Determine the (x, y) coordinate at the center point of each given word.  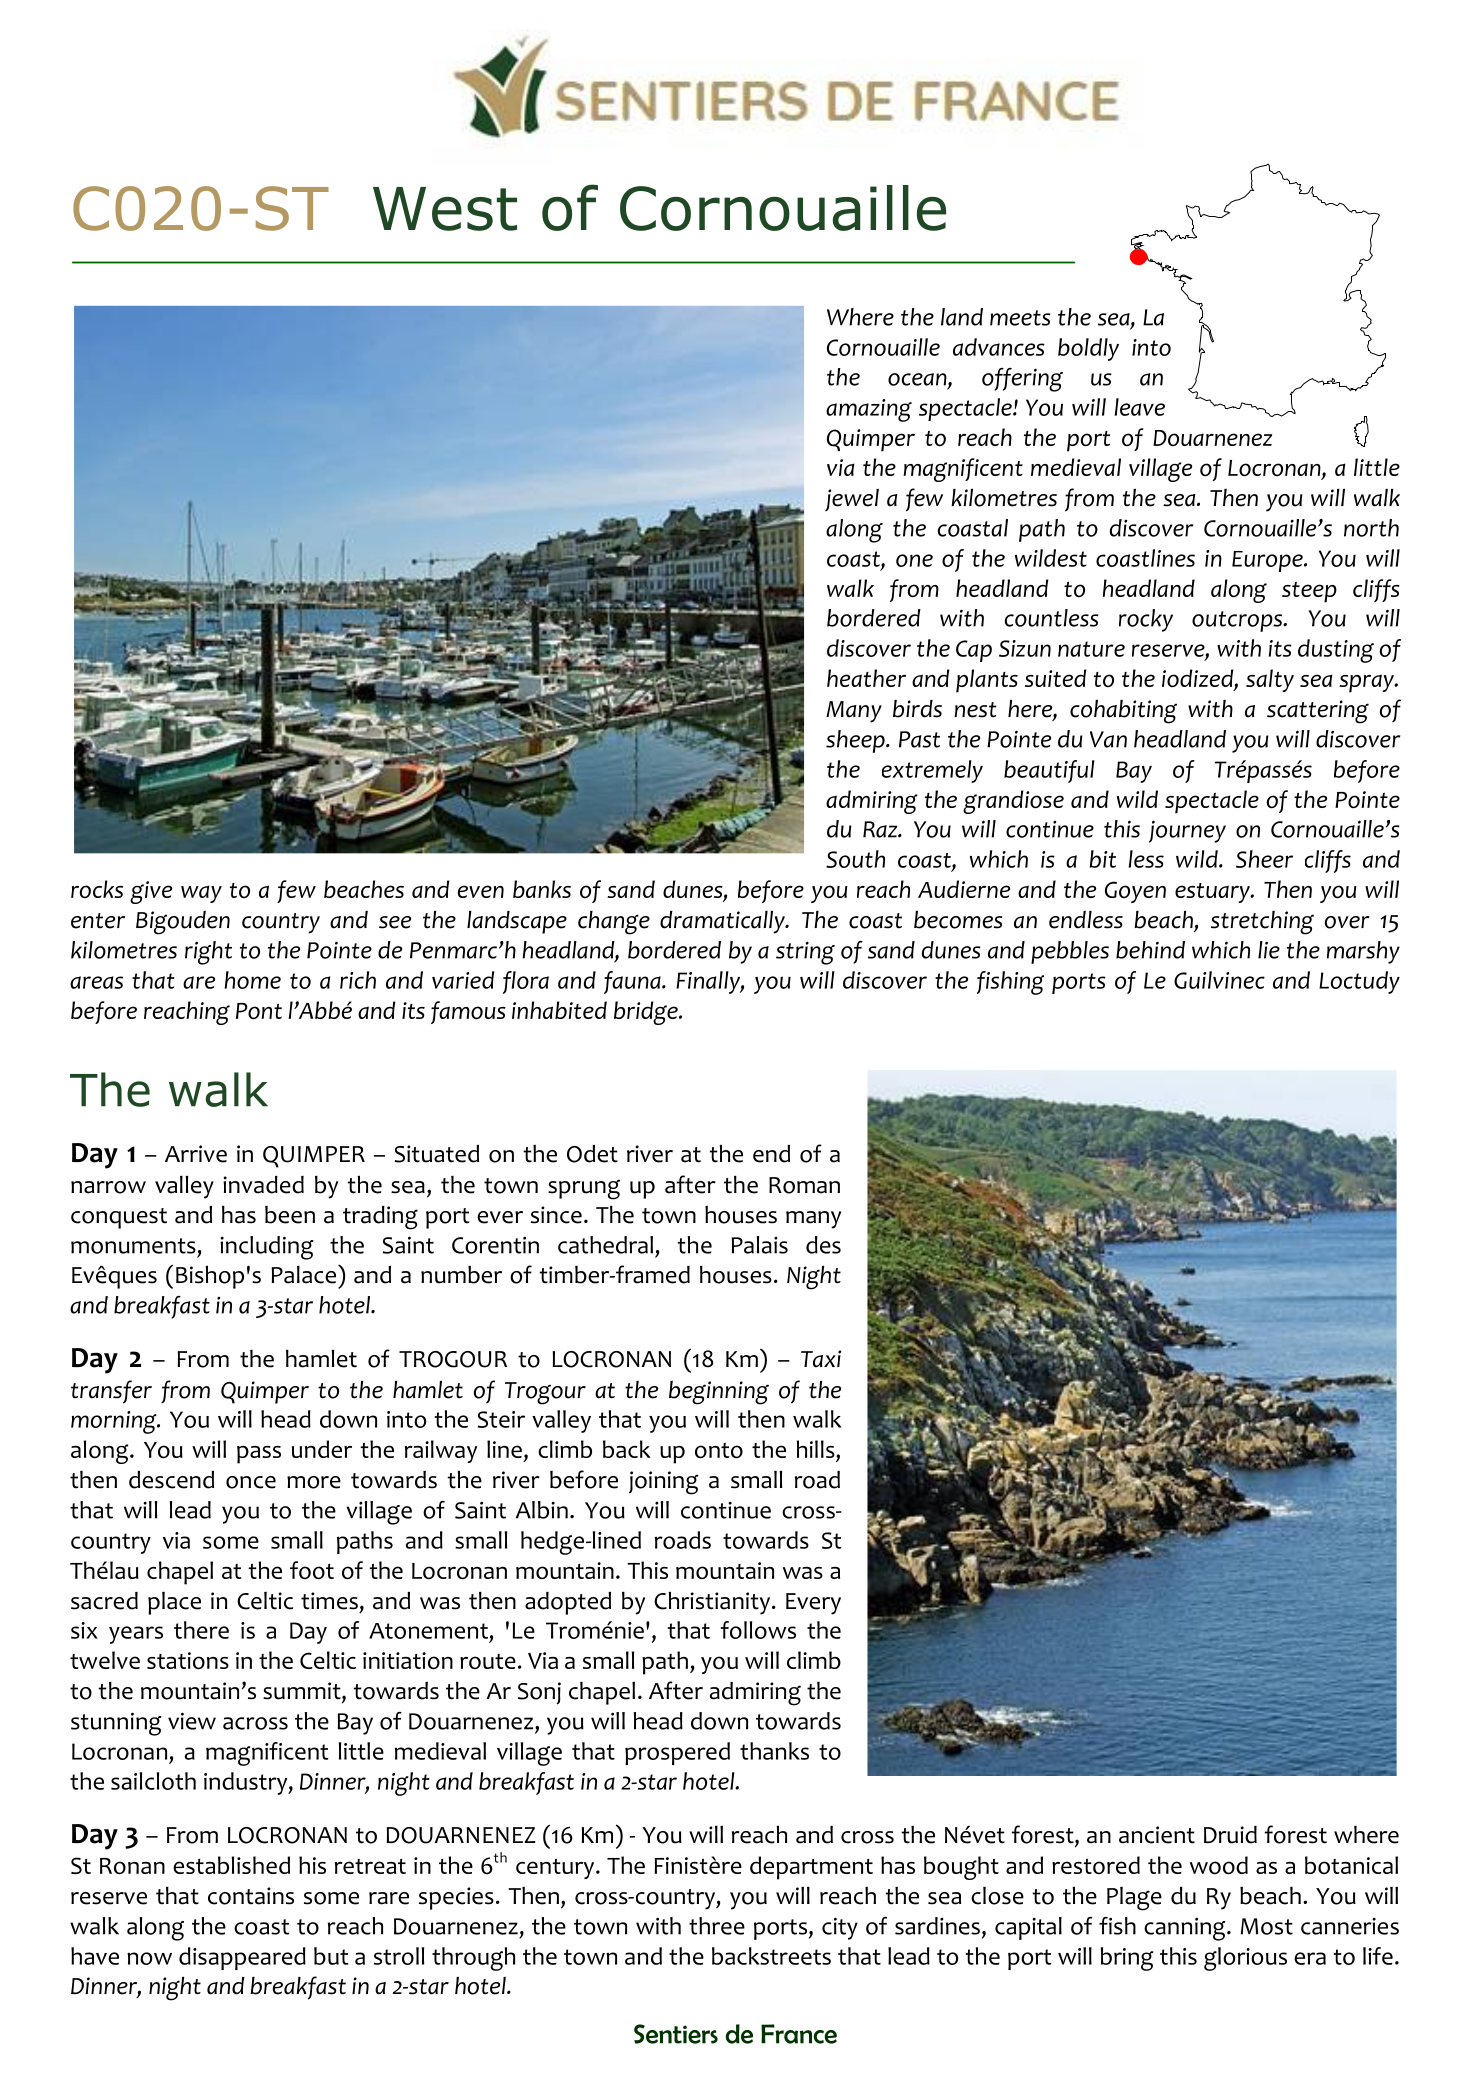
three (717, 1926)
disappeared (242, 1958)
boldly (1088, 349)
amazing (869, 410)
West (445, 209)
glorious (1245, 1959)
